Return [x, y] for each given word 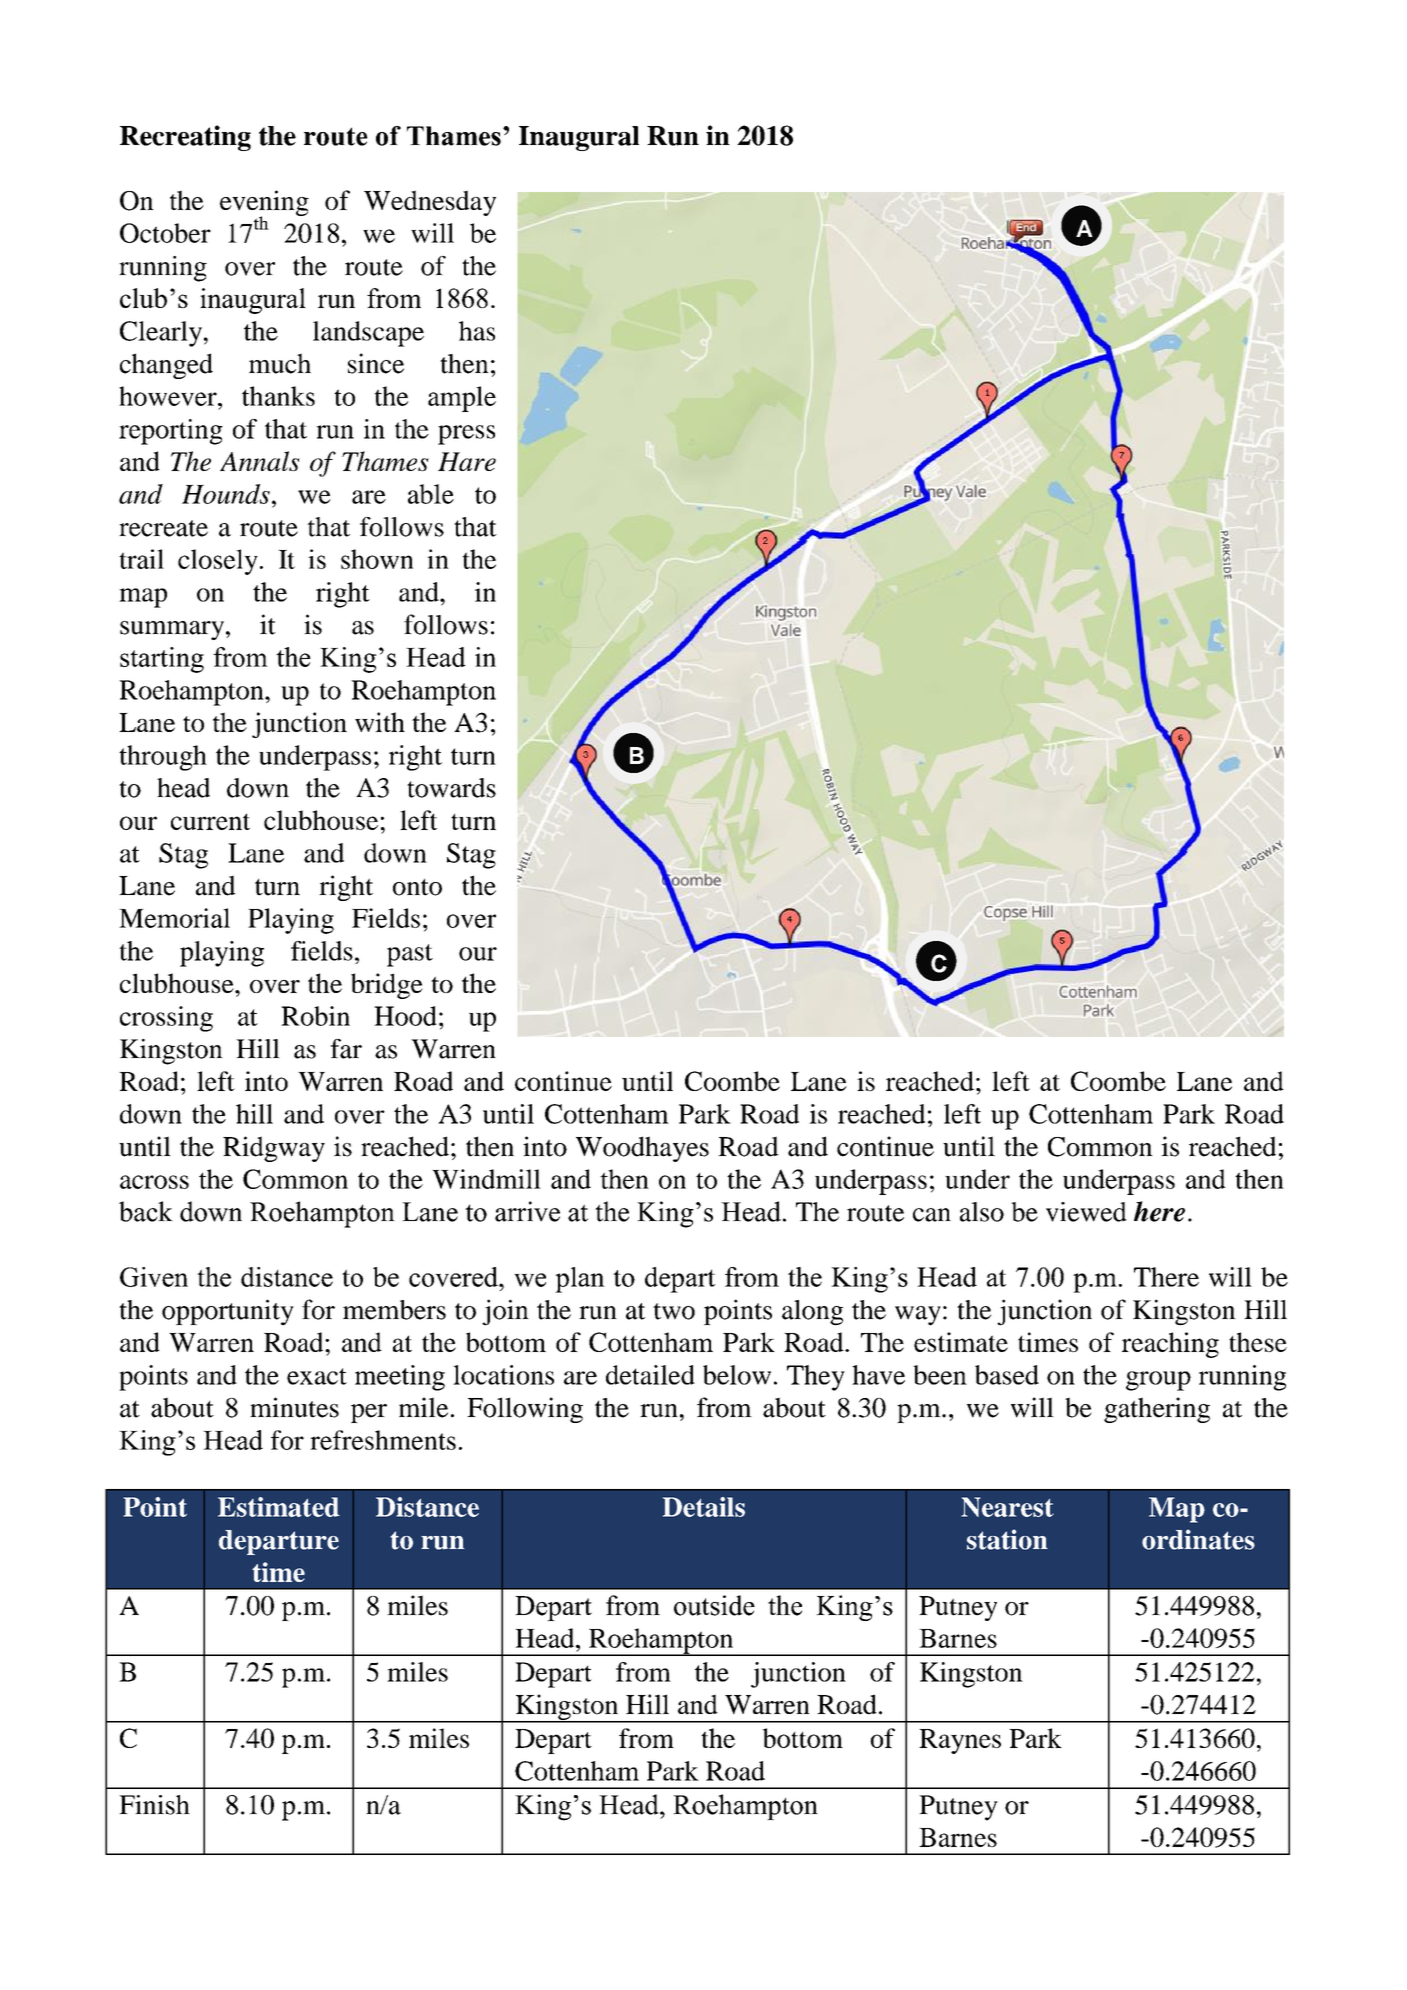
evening [264, 204]
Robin [315, 1016]
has [477, 331]
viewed [1086, 1212]
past [410, 955]
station [1007, 1539]
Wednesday [430, 203]
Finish [154, 1805]
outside [714, 1605]
